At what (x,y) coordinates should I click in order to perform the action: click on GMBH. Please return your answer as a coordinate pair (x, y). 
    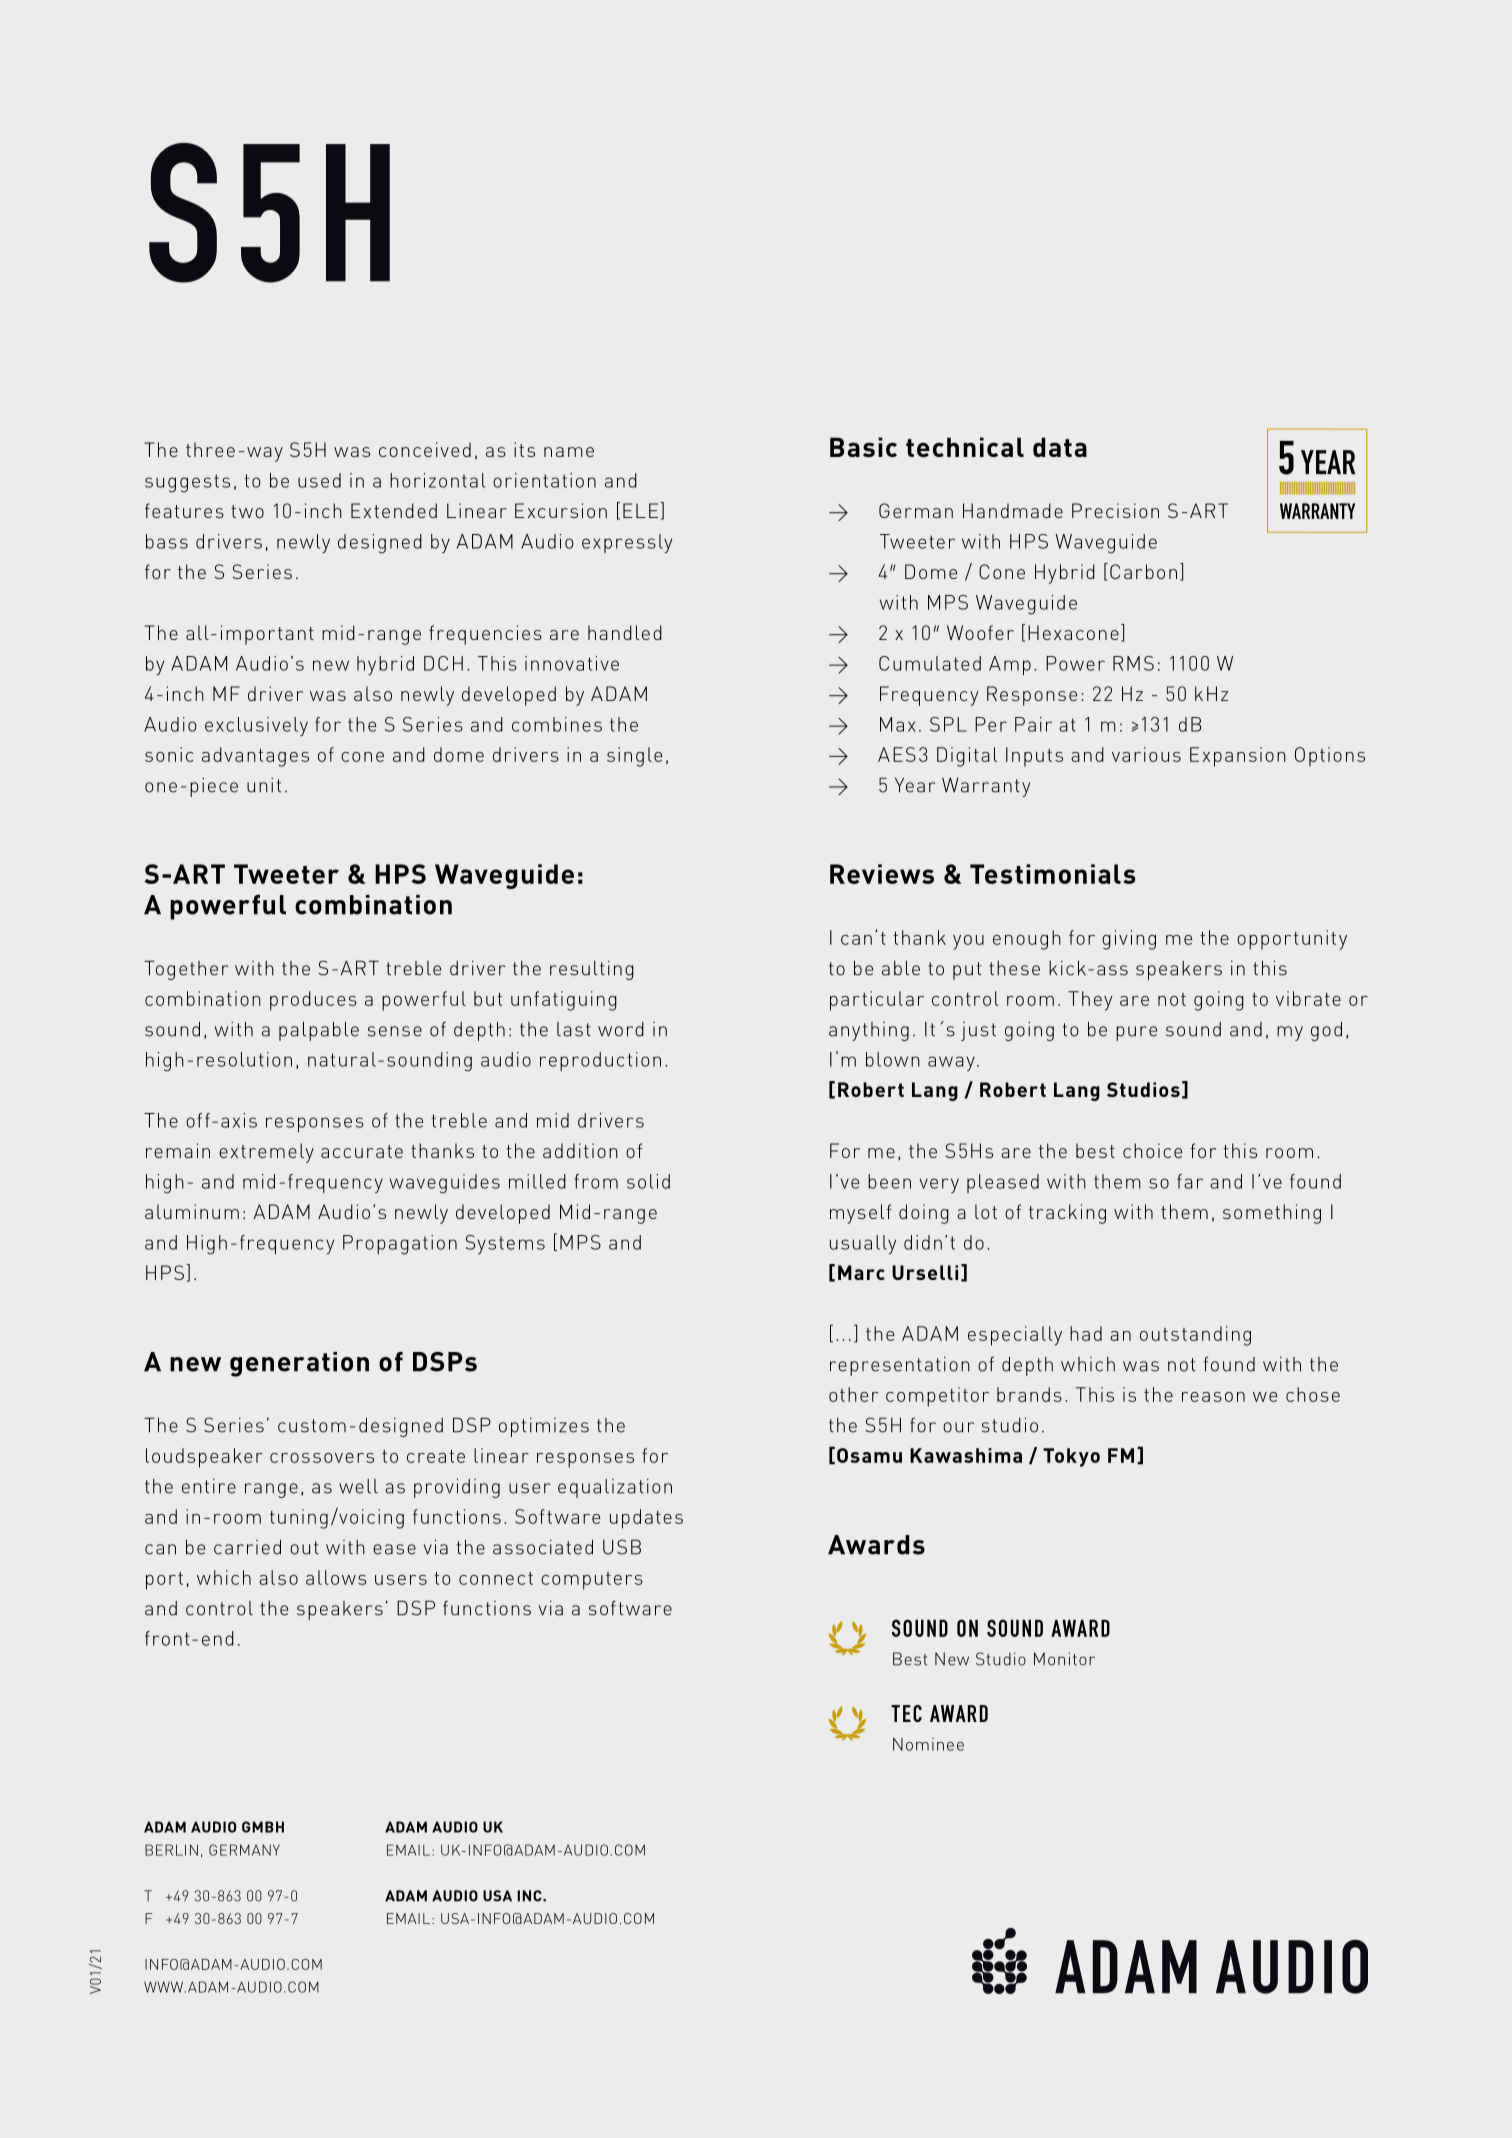
    Looking at the image, I should click on (263, 1827).
